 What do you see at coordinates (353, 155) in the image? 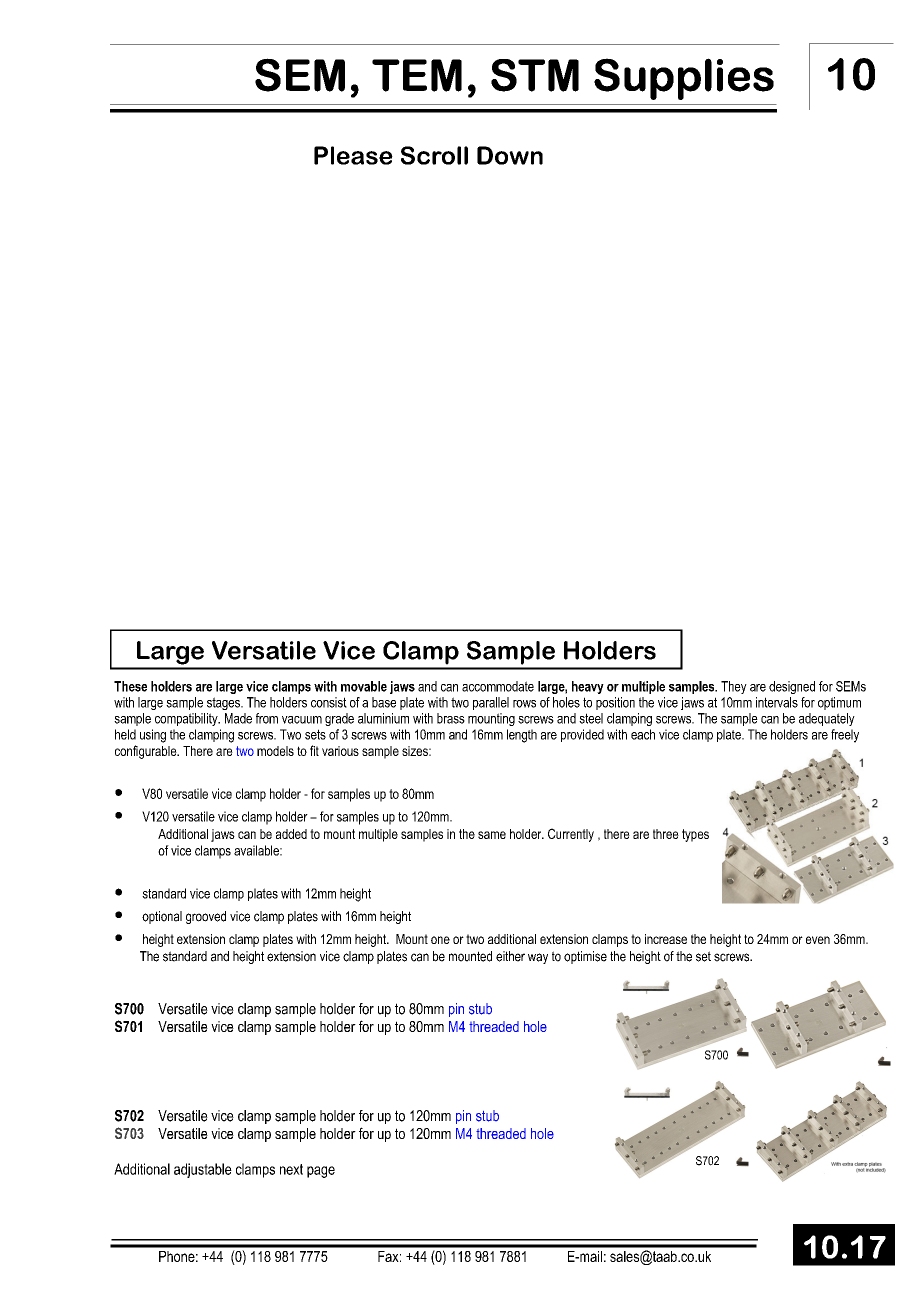
I see `Please` at bounding box center [353, 155].
